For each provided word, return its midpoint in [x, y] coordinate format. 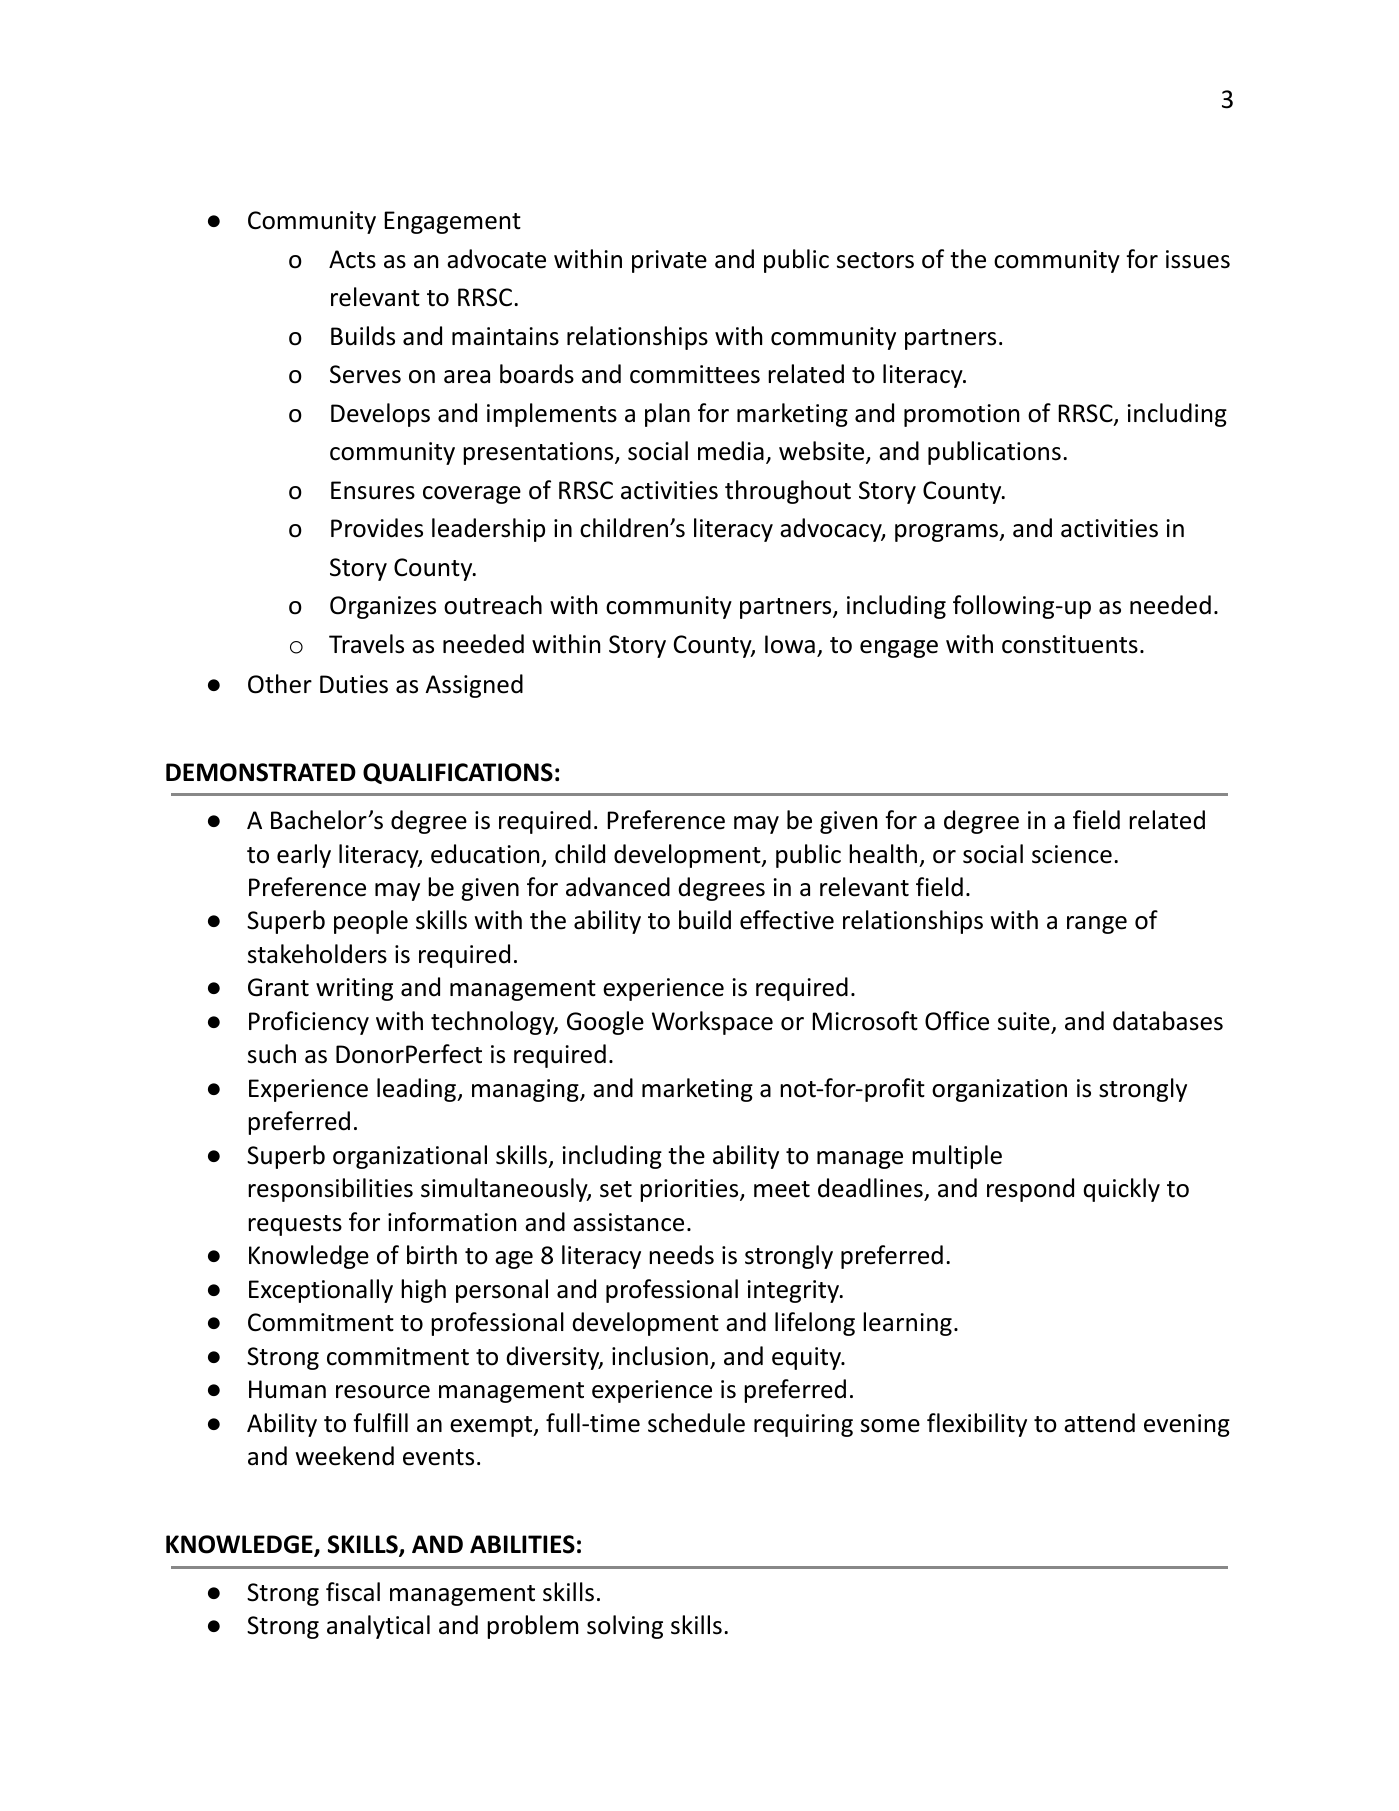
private [669, 261]
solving [625, 1627]
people [371, 922]
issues [1198, 259]
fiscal [353, 1592]
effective [787, 920]
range [1097, 925]
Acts [352, 259]
